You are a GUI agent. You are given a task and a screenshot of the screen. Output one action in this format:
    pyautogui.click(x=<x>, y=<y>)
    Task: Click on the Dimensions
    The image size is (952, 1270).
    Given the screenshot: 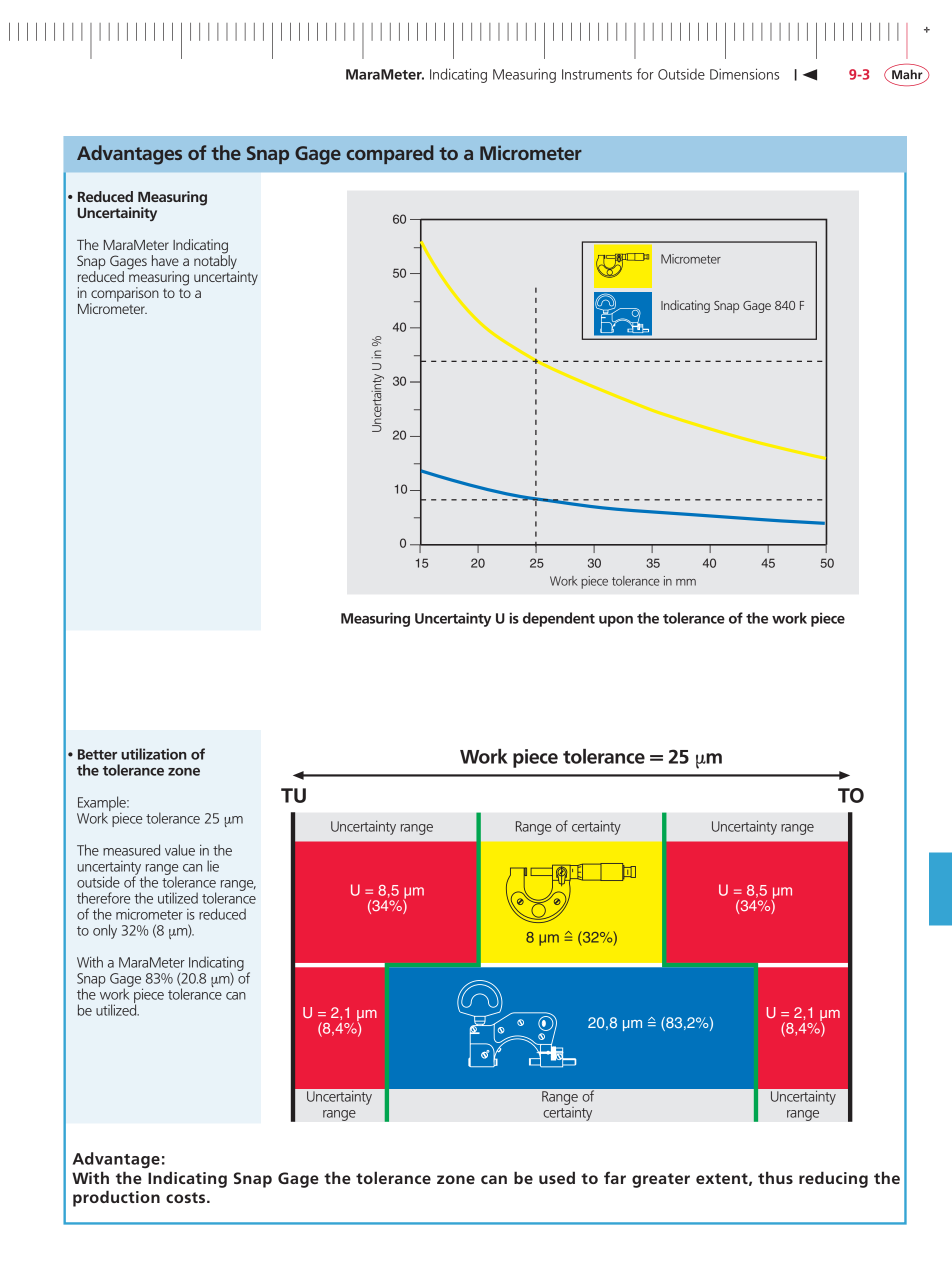 What is the action you would take?
    pyautogui.click(x=744, y=74)
